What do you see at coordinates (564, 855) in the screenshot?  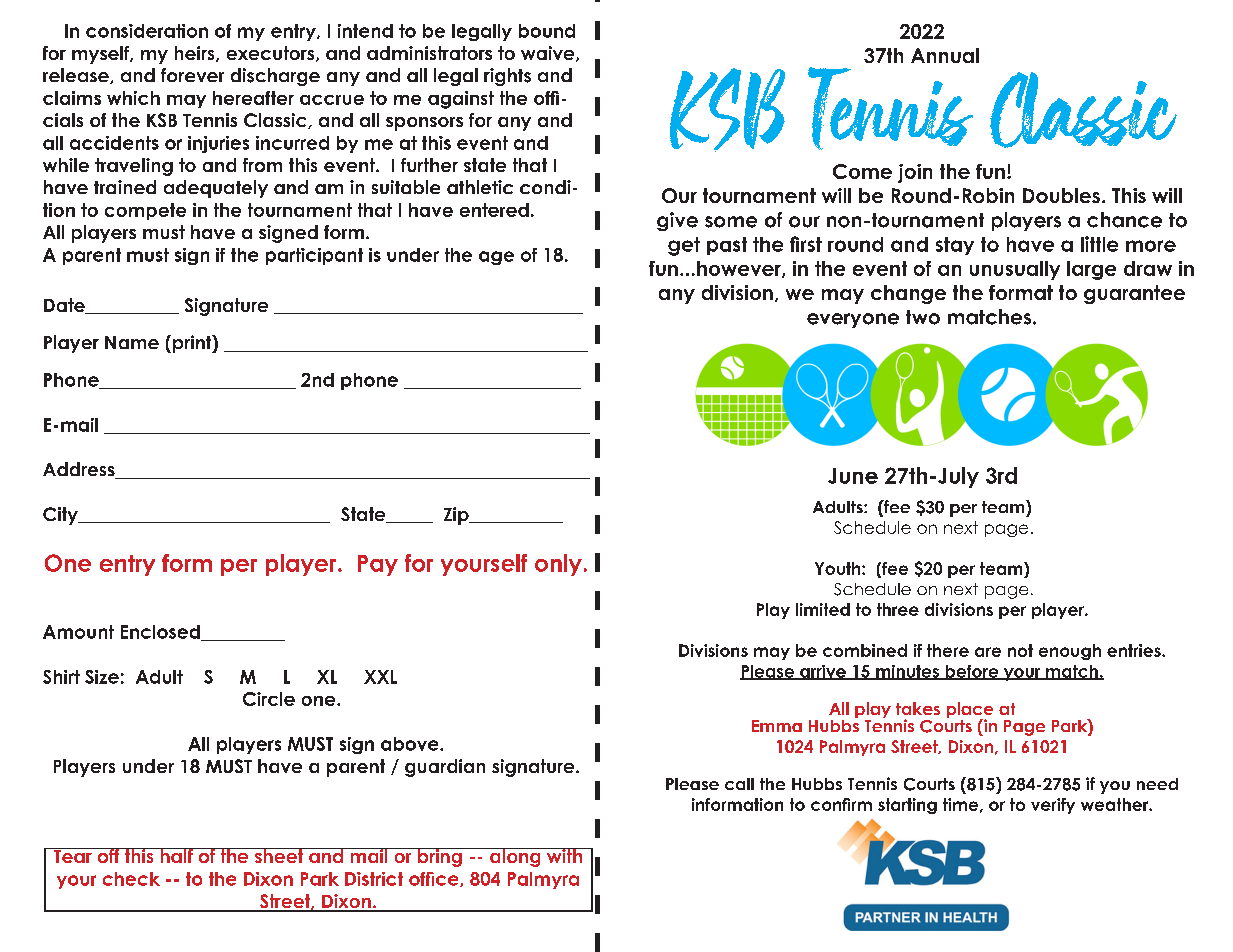 I see `with` at bounding box center [564, 855].
